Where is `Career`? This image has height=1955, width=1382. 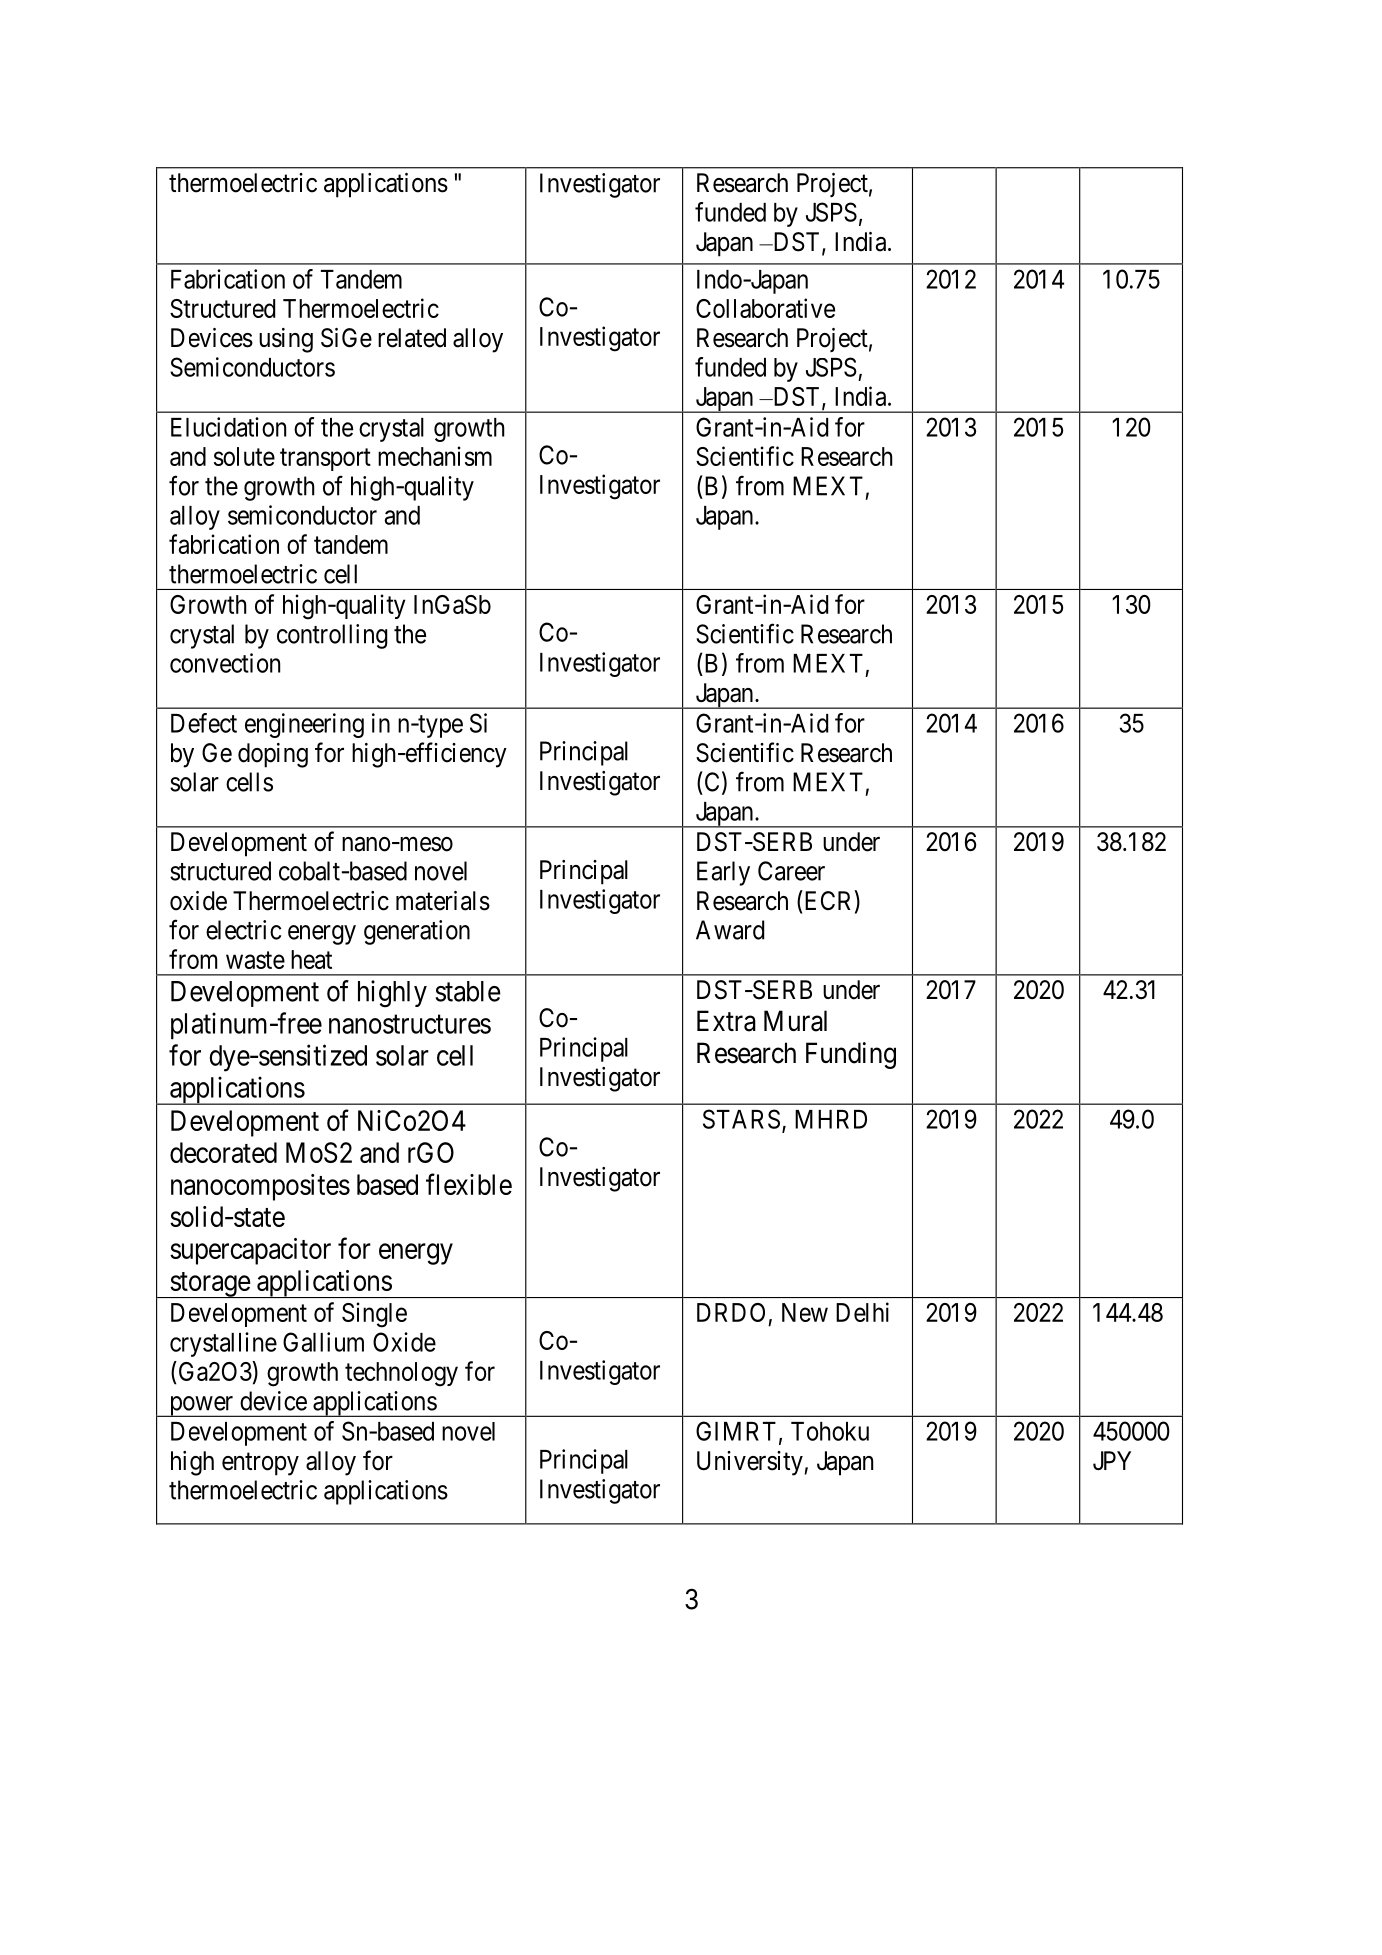
Career is located at coordinates (791, 871).
